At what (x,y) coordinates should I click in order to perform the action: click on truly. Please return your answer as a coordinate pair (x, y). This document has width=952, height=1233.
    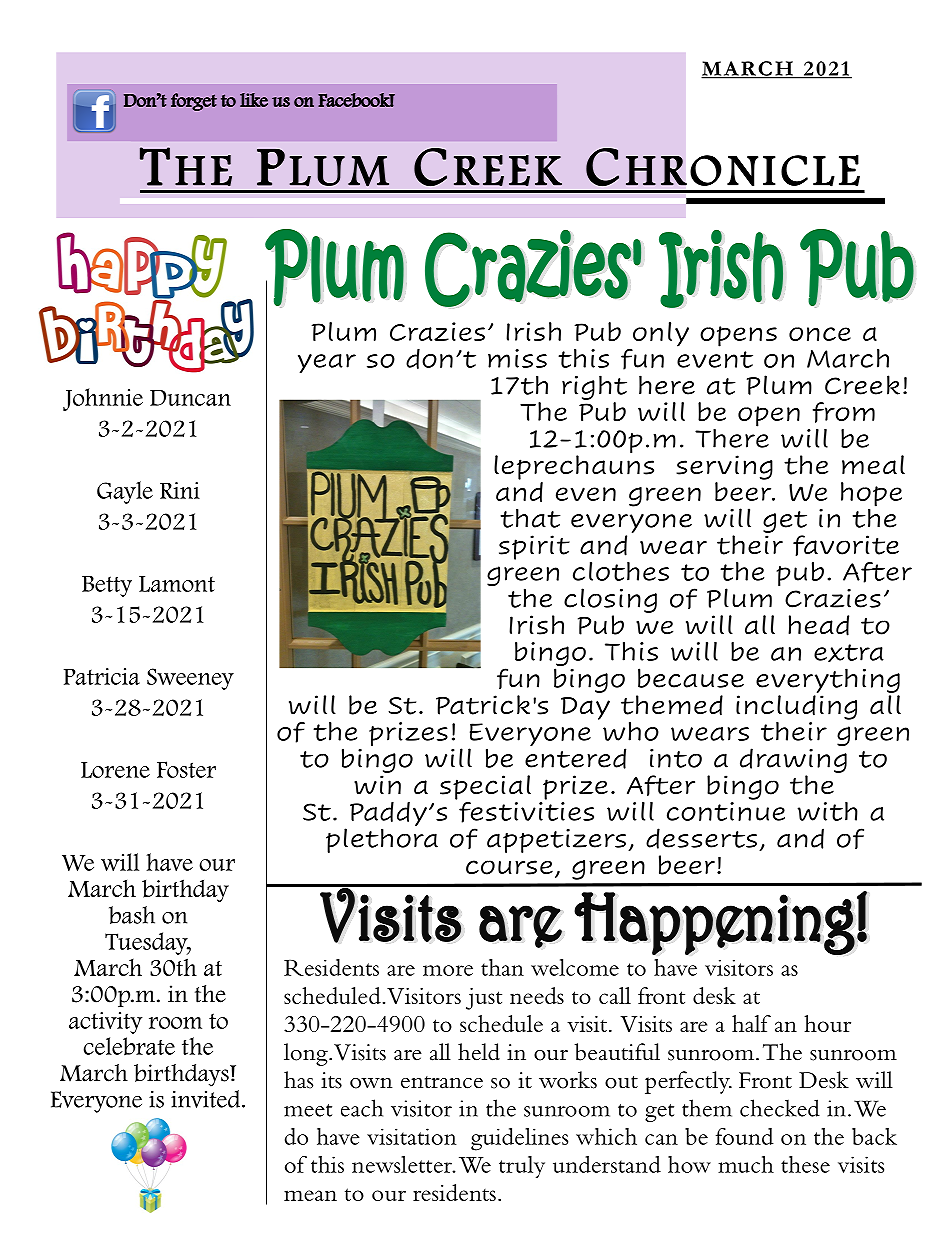
    Looking at the image, I should click on (522, 1167).
